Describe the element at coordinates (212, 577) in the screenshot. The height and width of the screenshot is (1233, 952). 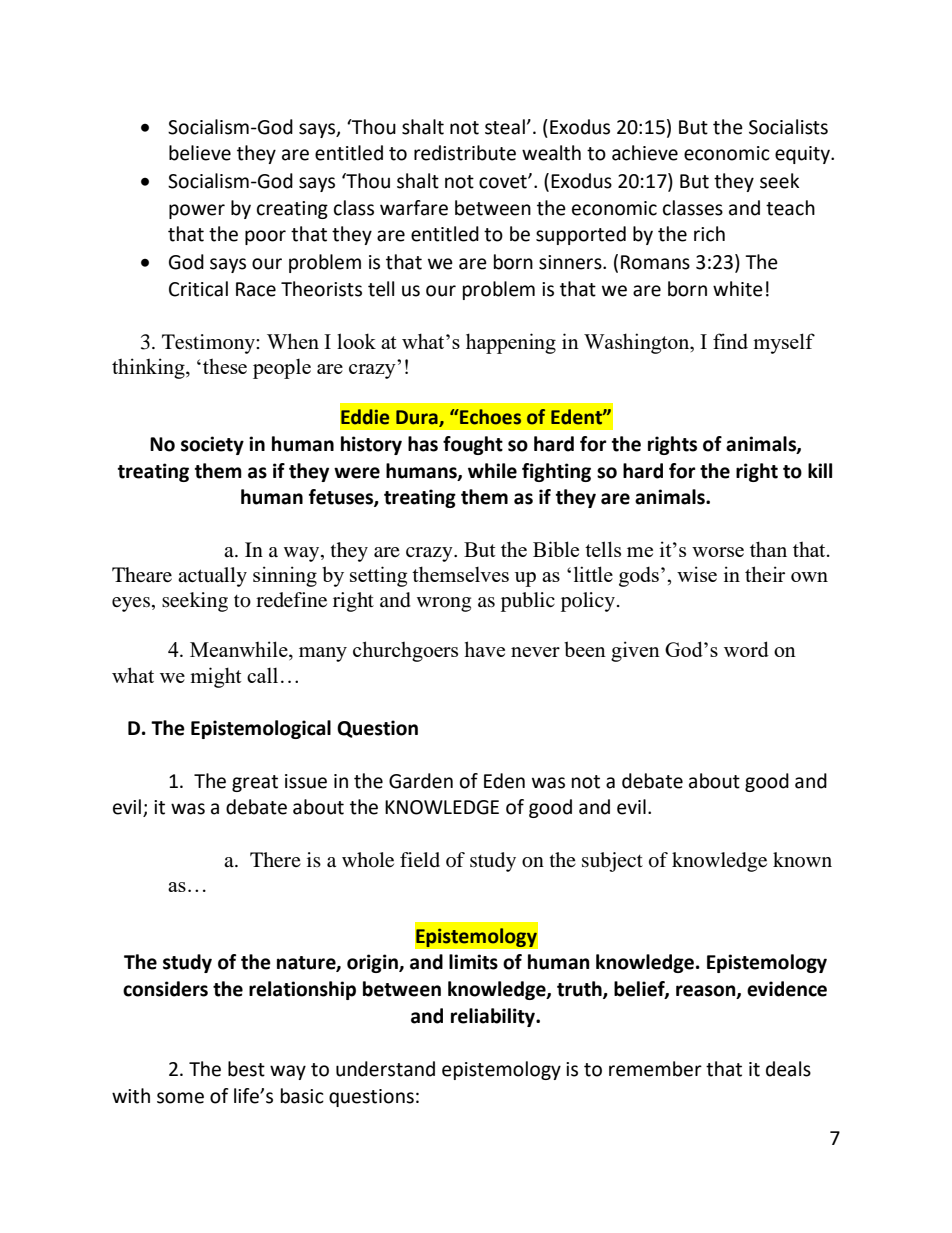
I see `actually` at that location.
